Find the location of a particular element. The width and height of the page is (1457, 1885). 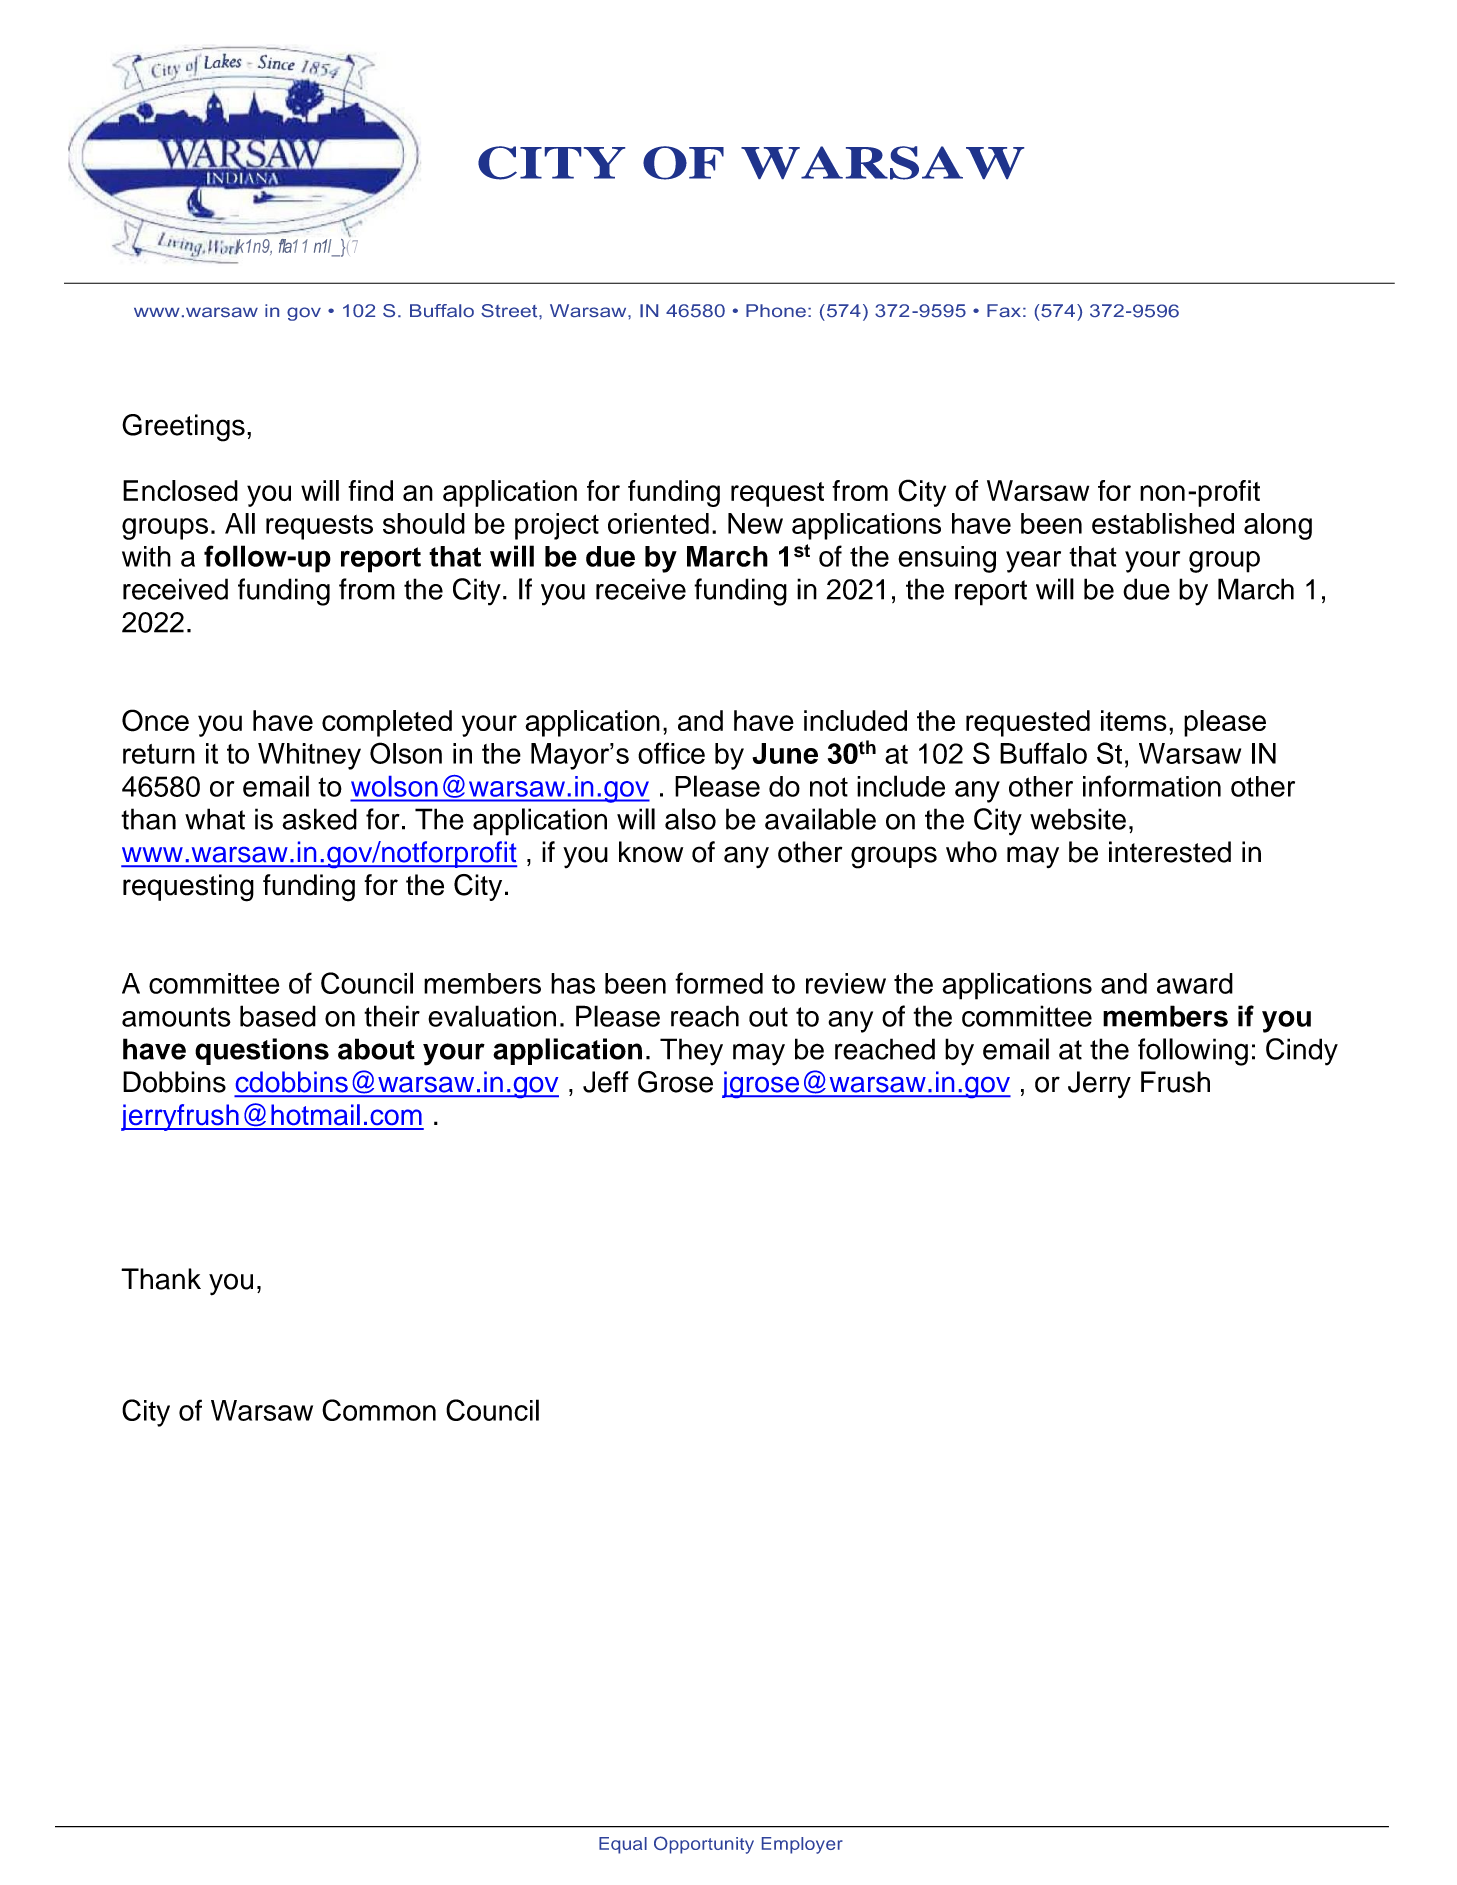

office is located at coordinates (671, 753).
